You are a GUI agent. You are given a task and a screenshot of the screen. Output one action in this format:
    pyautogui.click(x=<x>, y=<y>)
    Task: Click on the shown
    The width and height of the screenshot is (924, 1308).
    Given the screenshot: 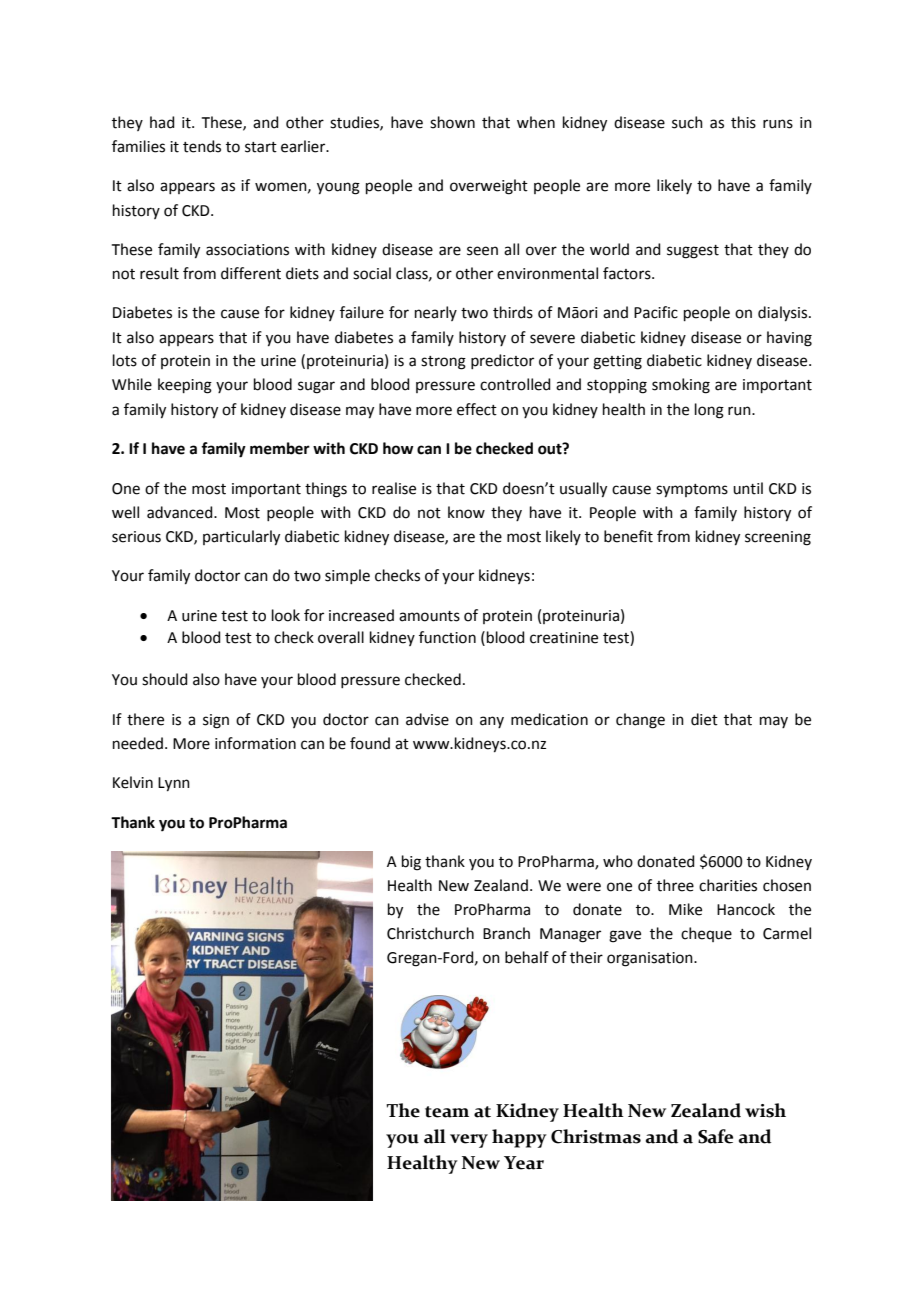 What is the action you would take?
    pyautogui.click(x=452, y=122)
